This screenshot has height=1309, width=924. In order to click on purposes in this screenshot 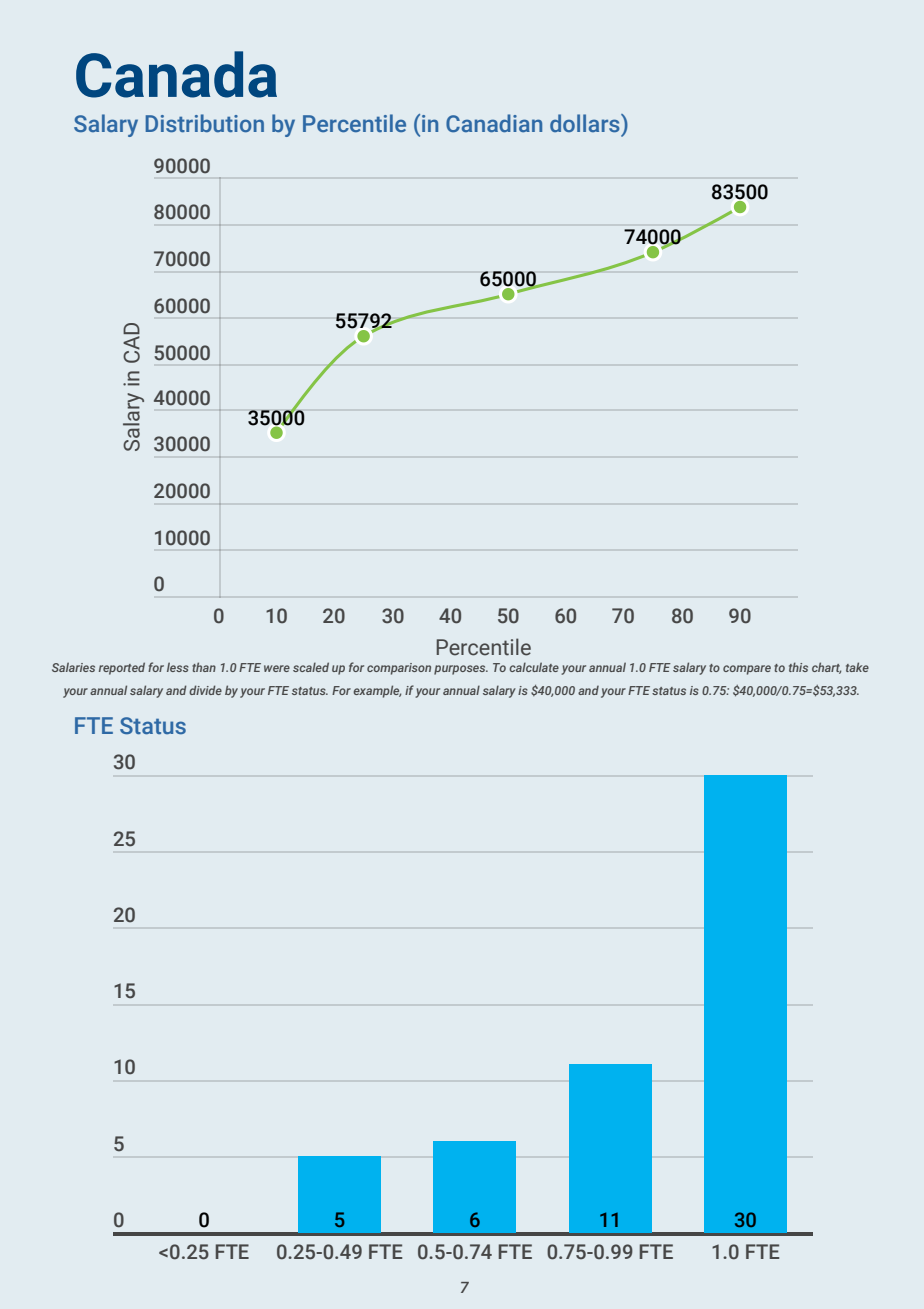, I will do `click(461, 670)`.
